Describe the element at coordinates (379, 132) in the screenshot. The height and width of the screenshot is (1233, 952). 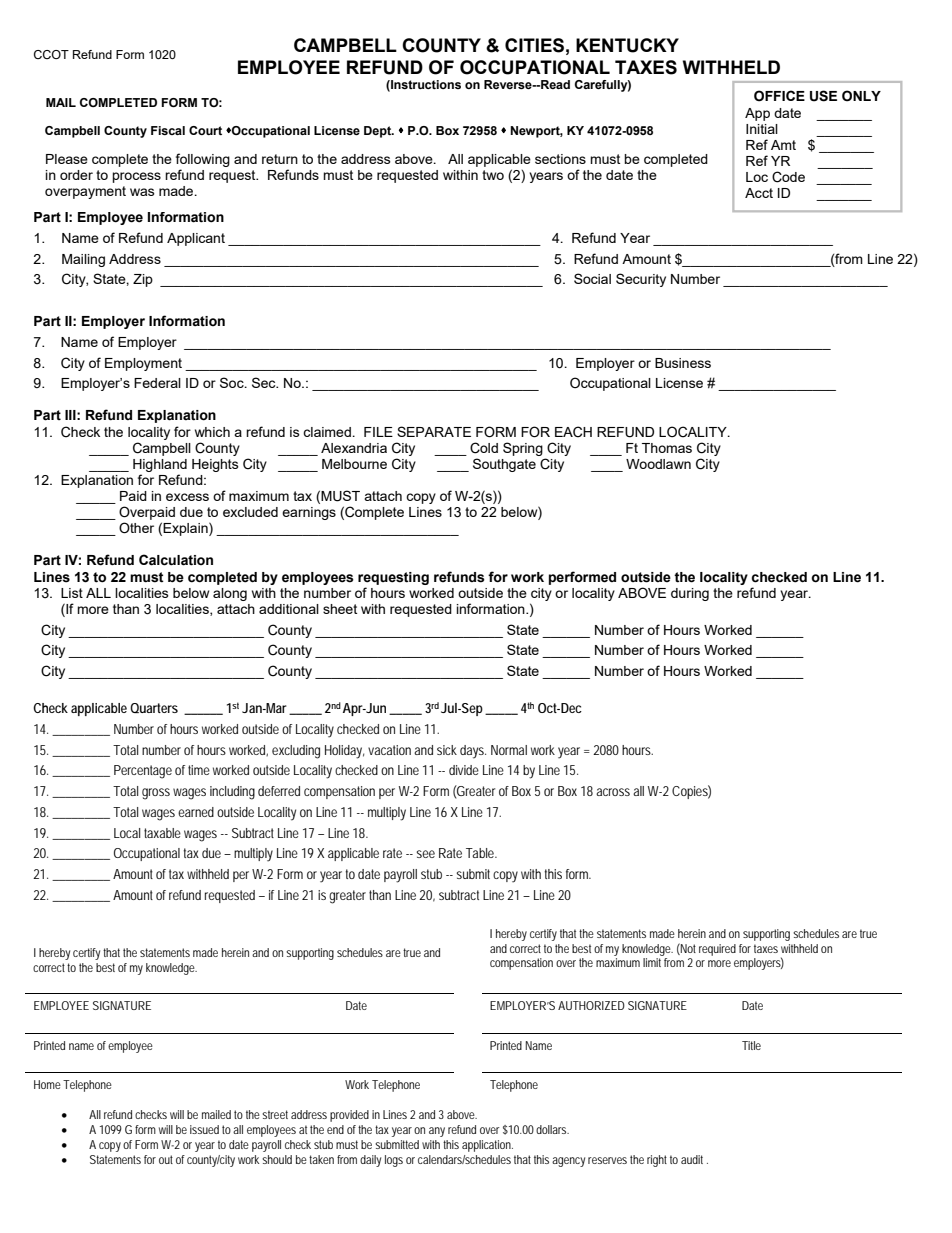
I see `Dept` at that location.
